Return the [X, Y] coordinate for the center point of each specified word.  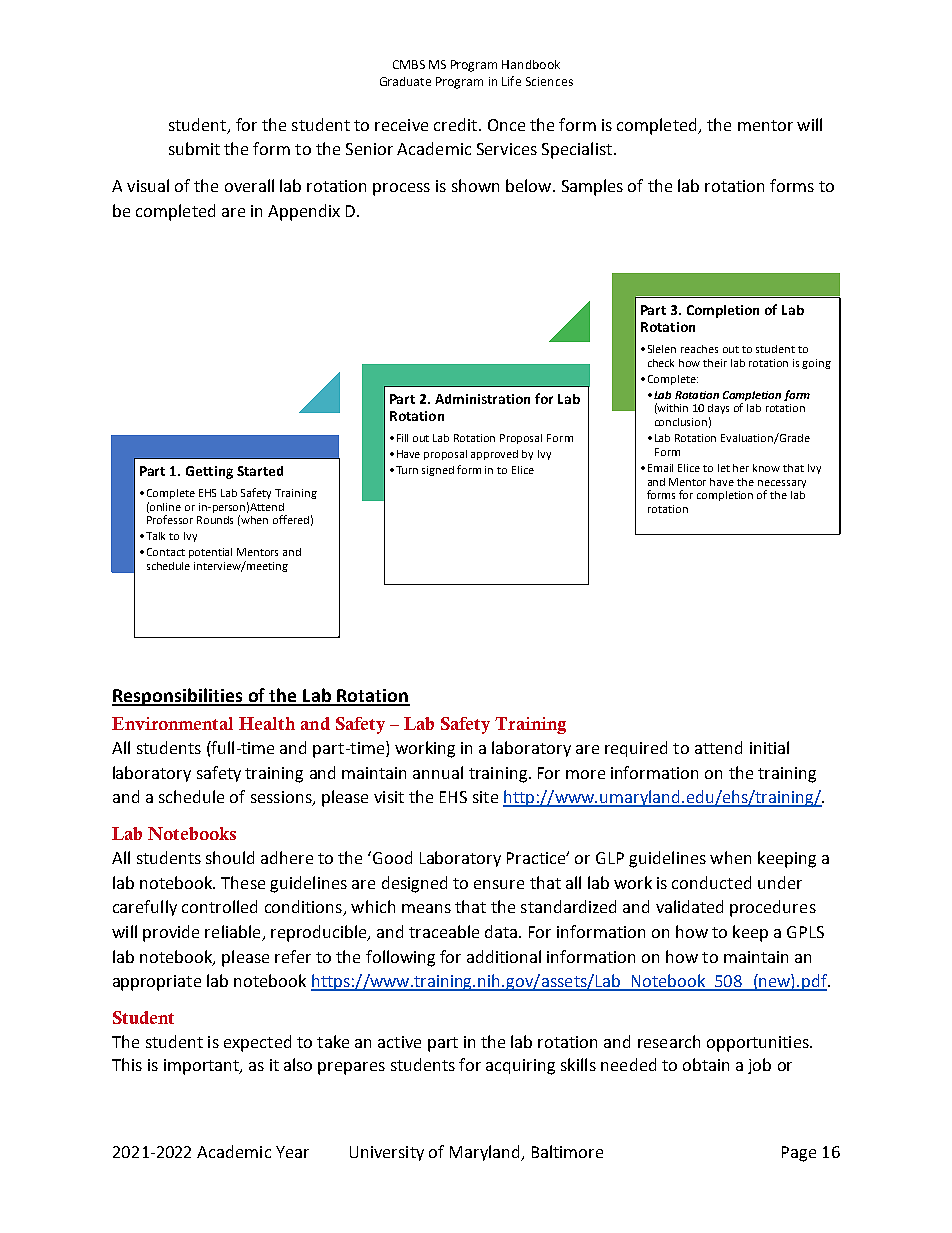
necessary [782, 484]
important [202, 1067]
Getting [209, 472]
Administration [482, 399]
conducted [711, 882]
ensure [499, 884]
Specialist [577, 150]
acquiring [520, 1067]
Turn [407, 470]
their [715, 363]
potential [210, 553]
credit [455, 124]
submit [194, 148]
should [230, 857]
